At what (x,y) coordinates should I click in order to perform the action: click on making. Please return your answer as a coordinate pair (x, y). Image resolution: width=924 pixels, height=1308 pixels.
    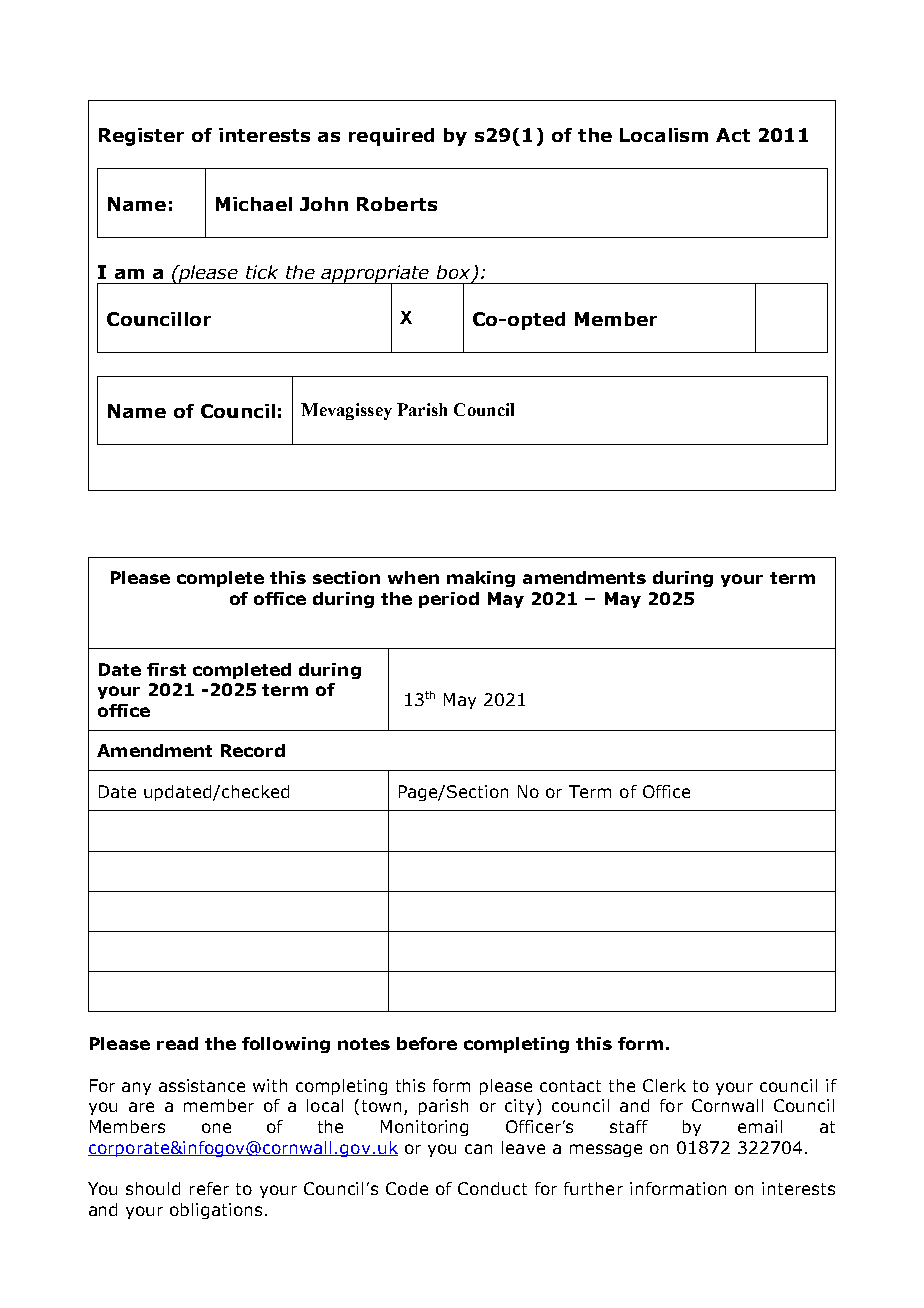
    Looking at the image, I should click on (481, 579).
